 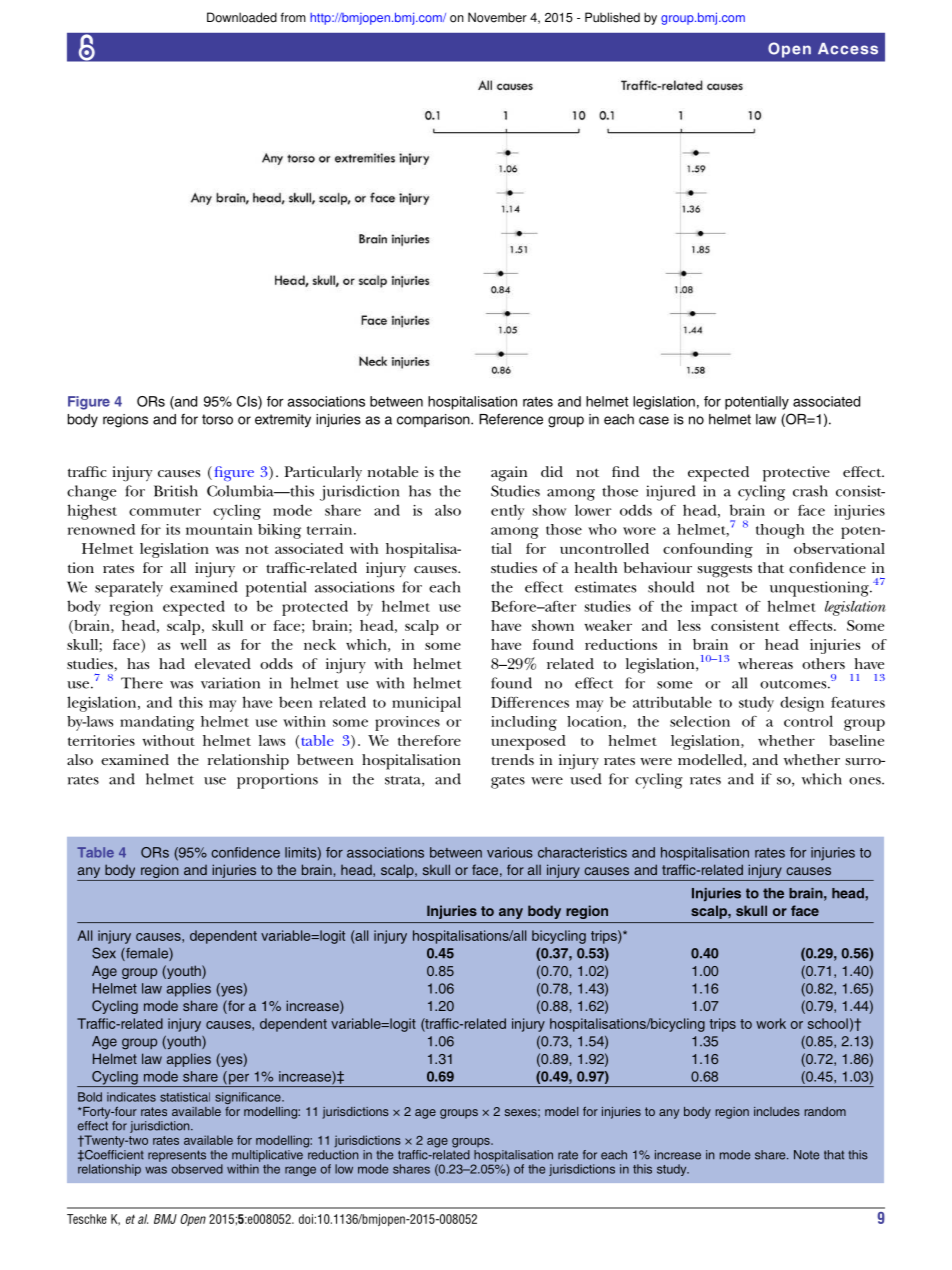 I want to click on various, so click(x=510, y=852).
